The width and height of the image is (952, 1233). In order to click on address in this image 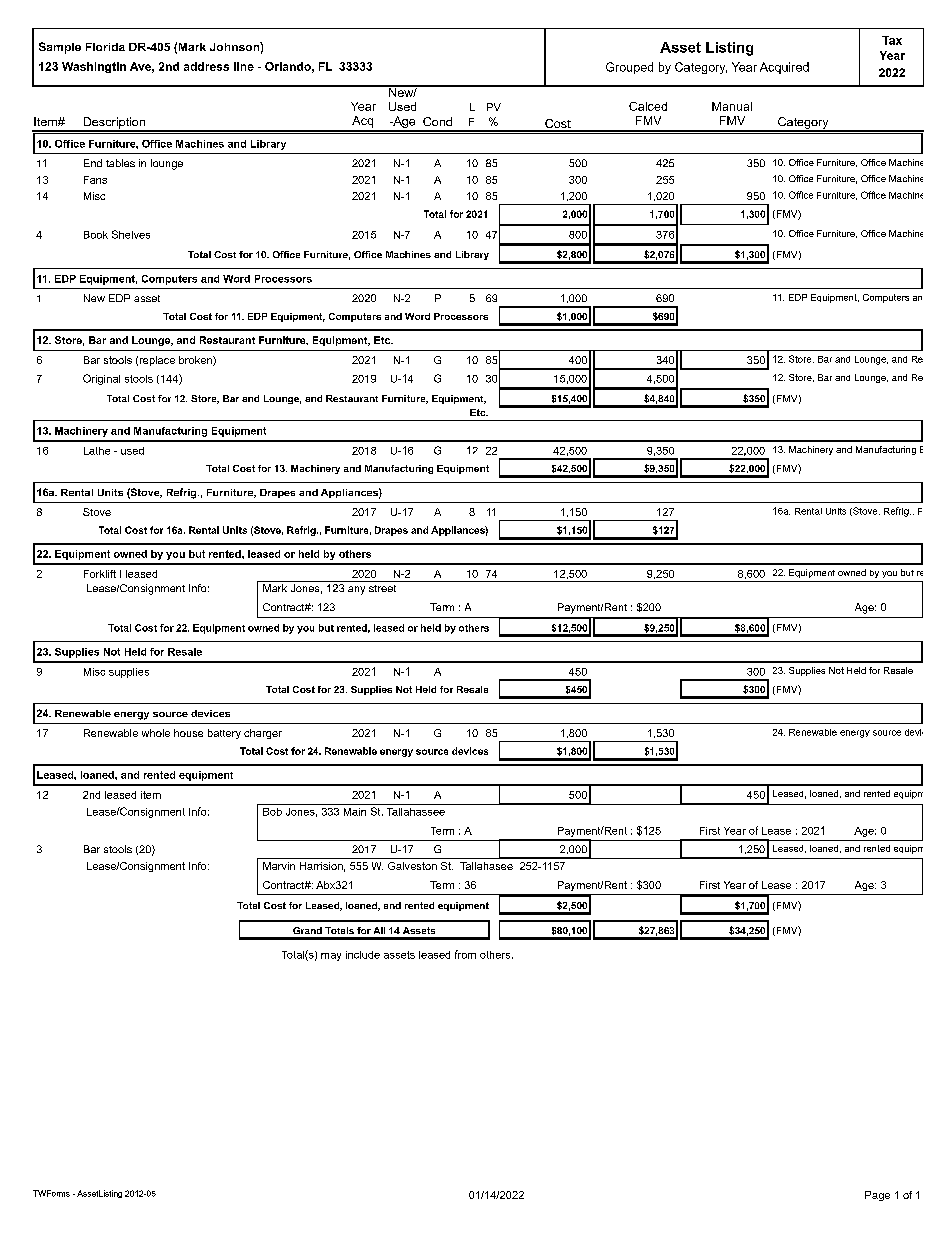, I will do `click(206, 66)`.
